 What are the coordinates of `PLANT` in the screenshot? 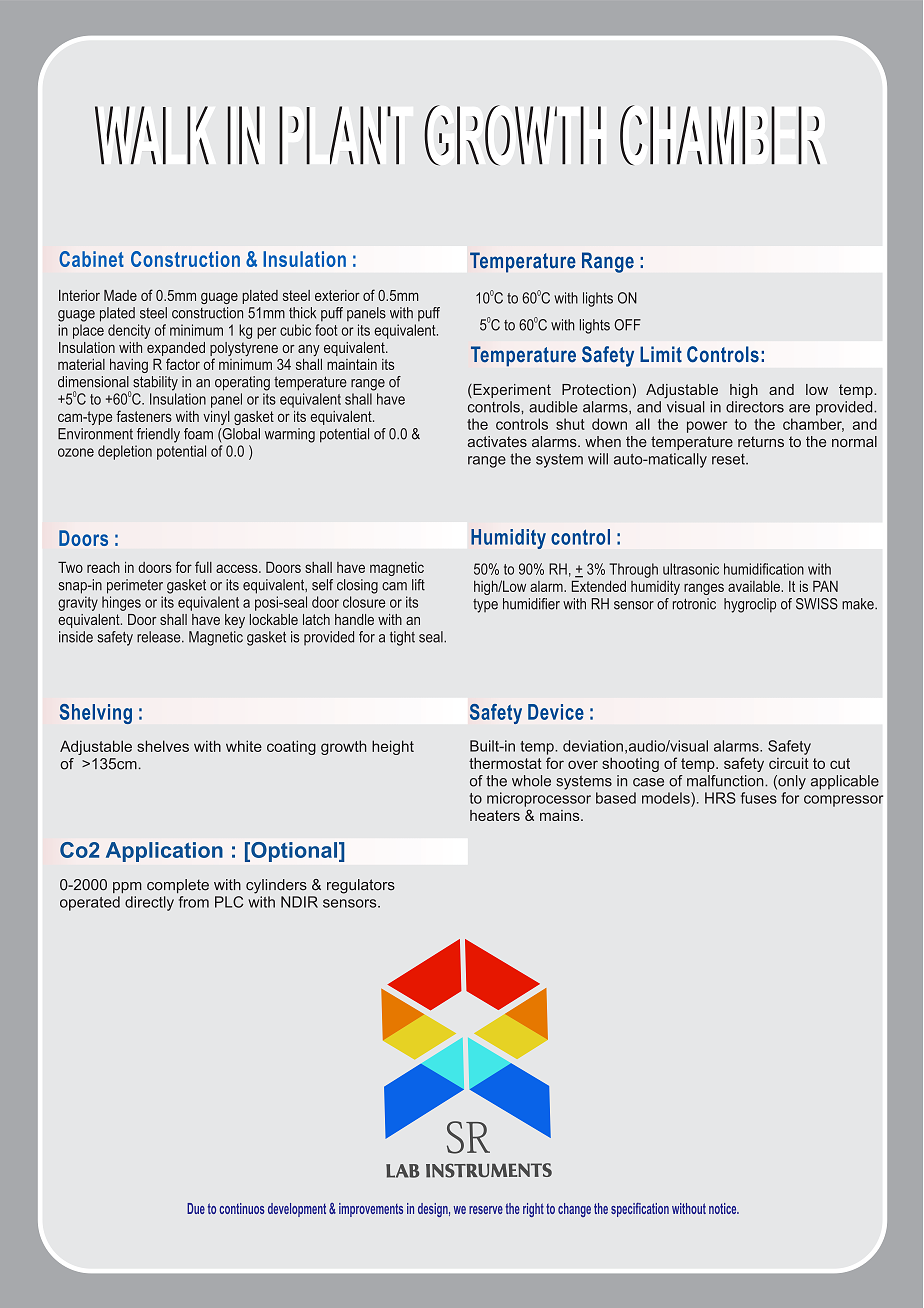 It's located at (339, 135).
